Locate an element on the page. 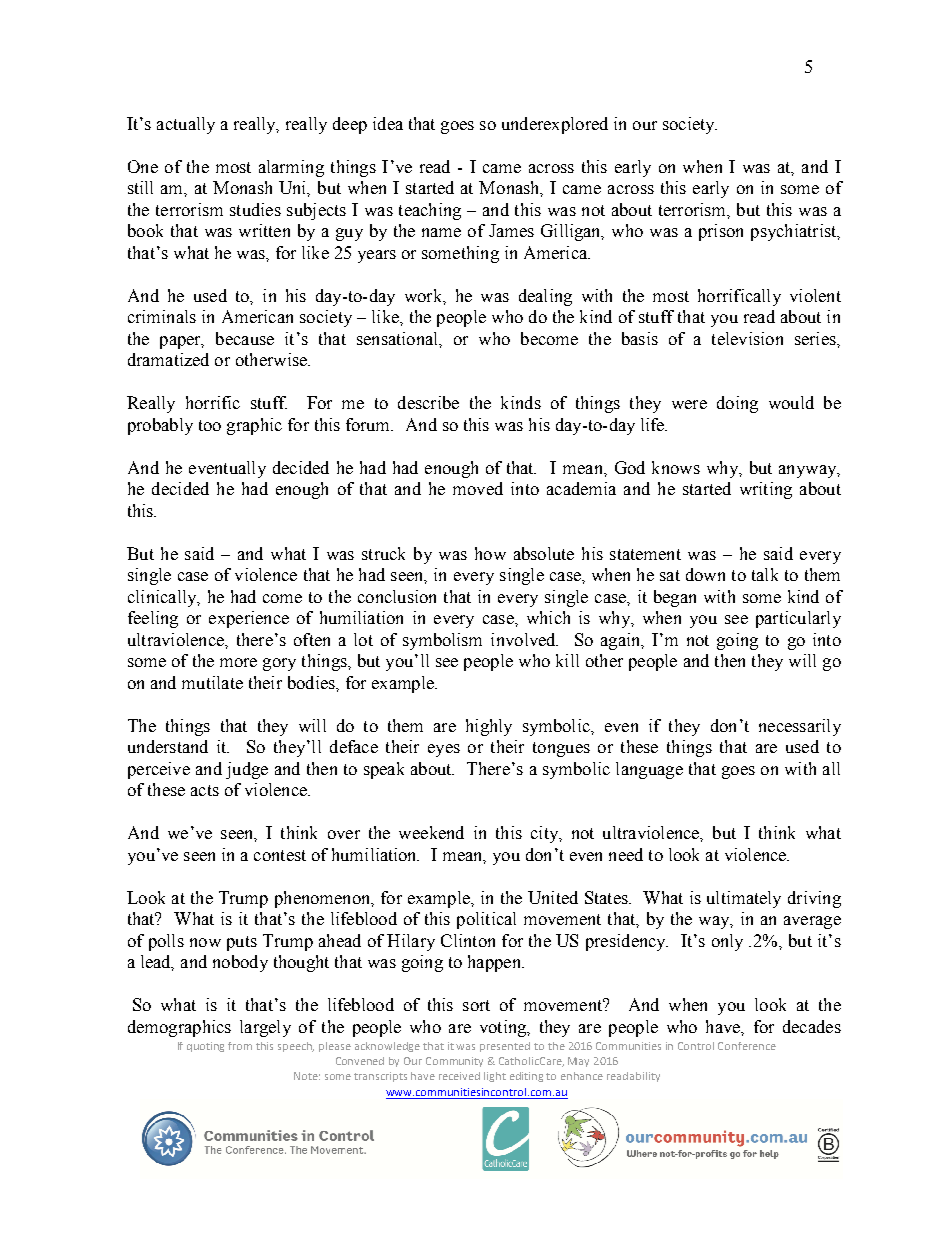 The width and height of the image is (952, 1233). talk is located at coordinates (765, 574).
